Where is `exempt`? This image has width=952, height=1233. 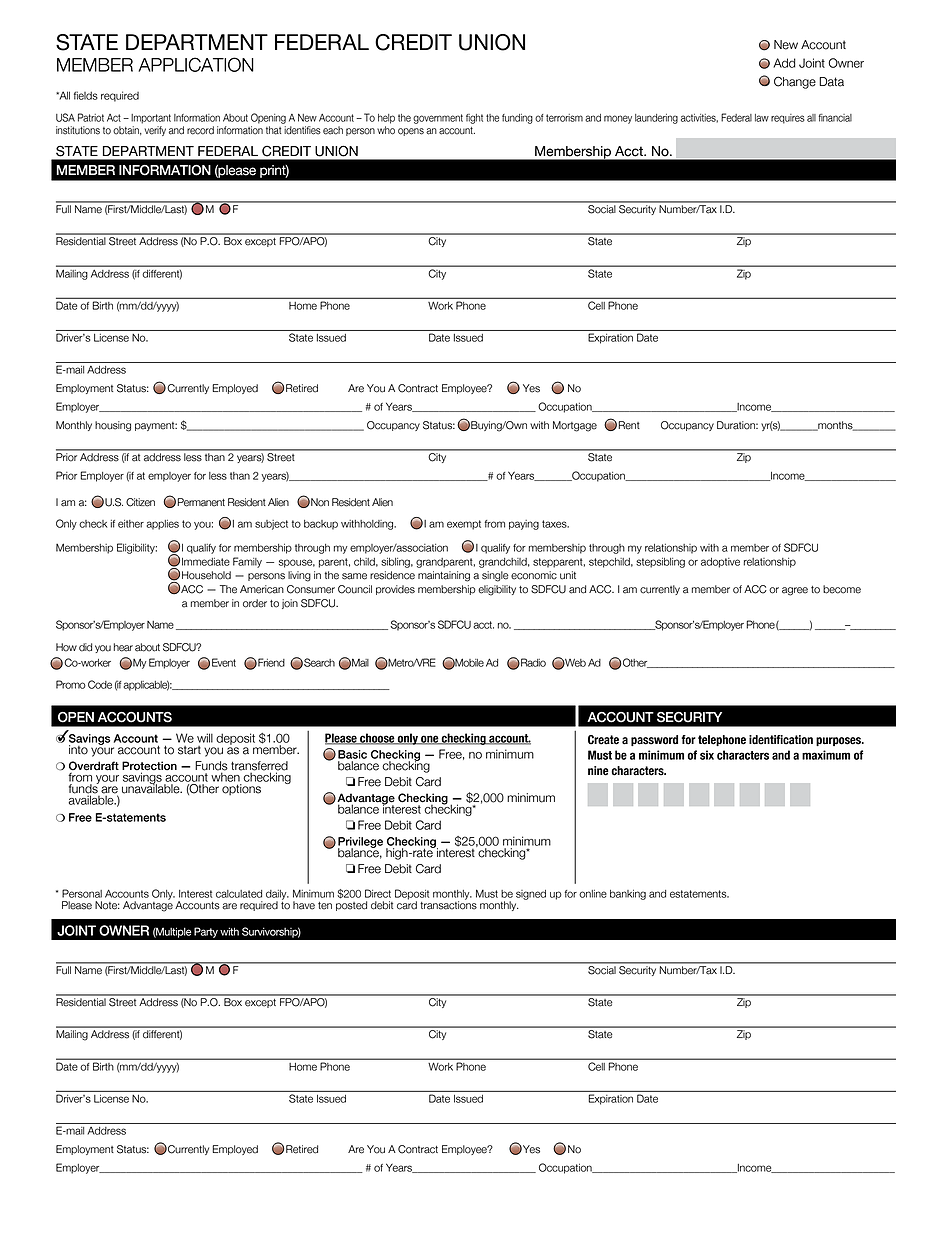 exempt is located at coordinates (464, 525).
